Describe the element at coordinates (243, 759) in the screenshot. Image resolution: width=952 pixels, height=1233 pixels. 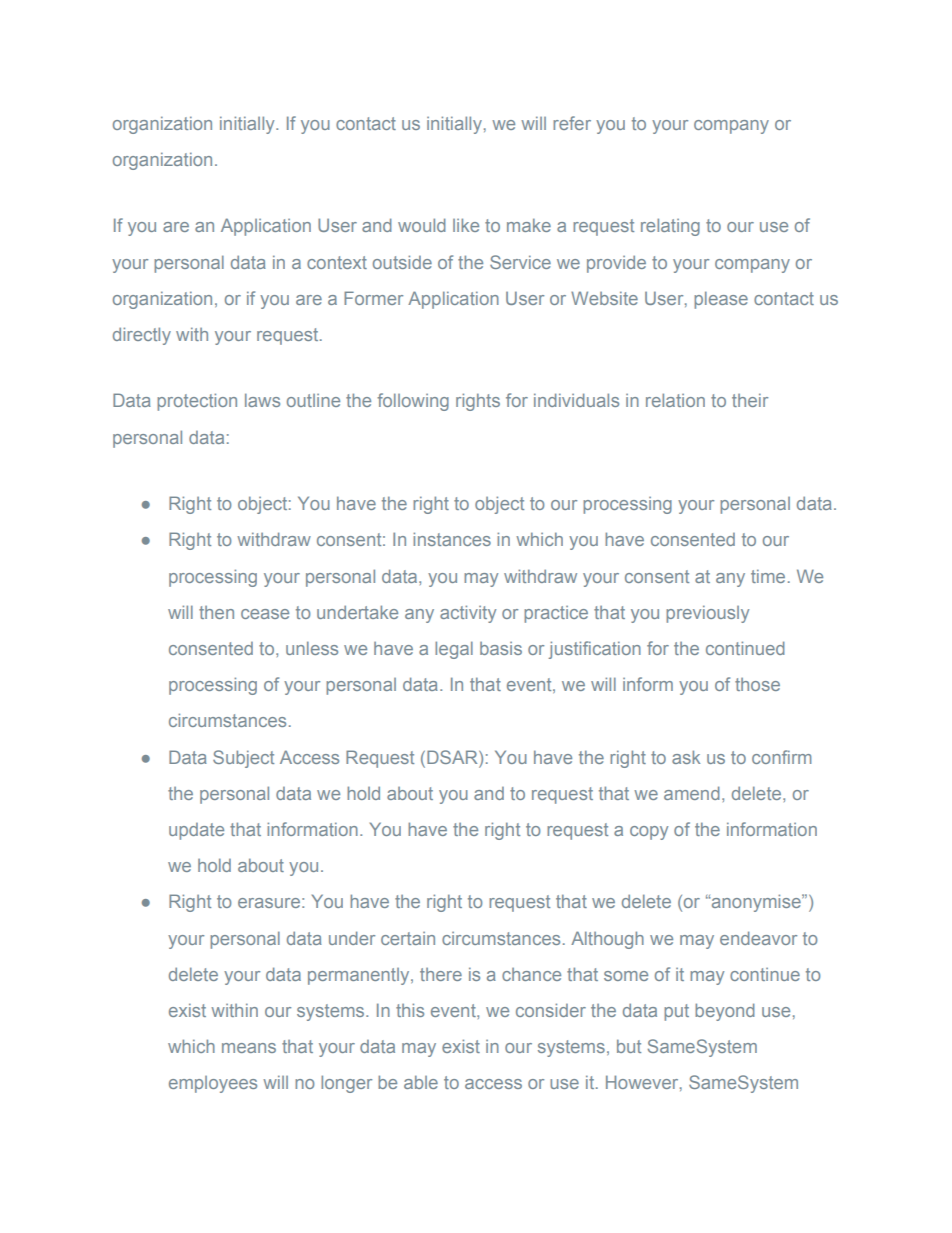
I see `Subject` at that location.
